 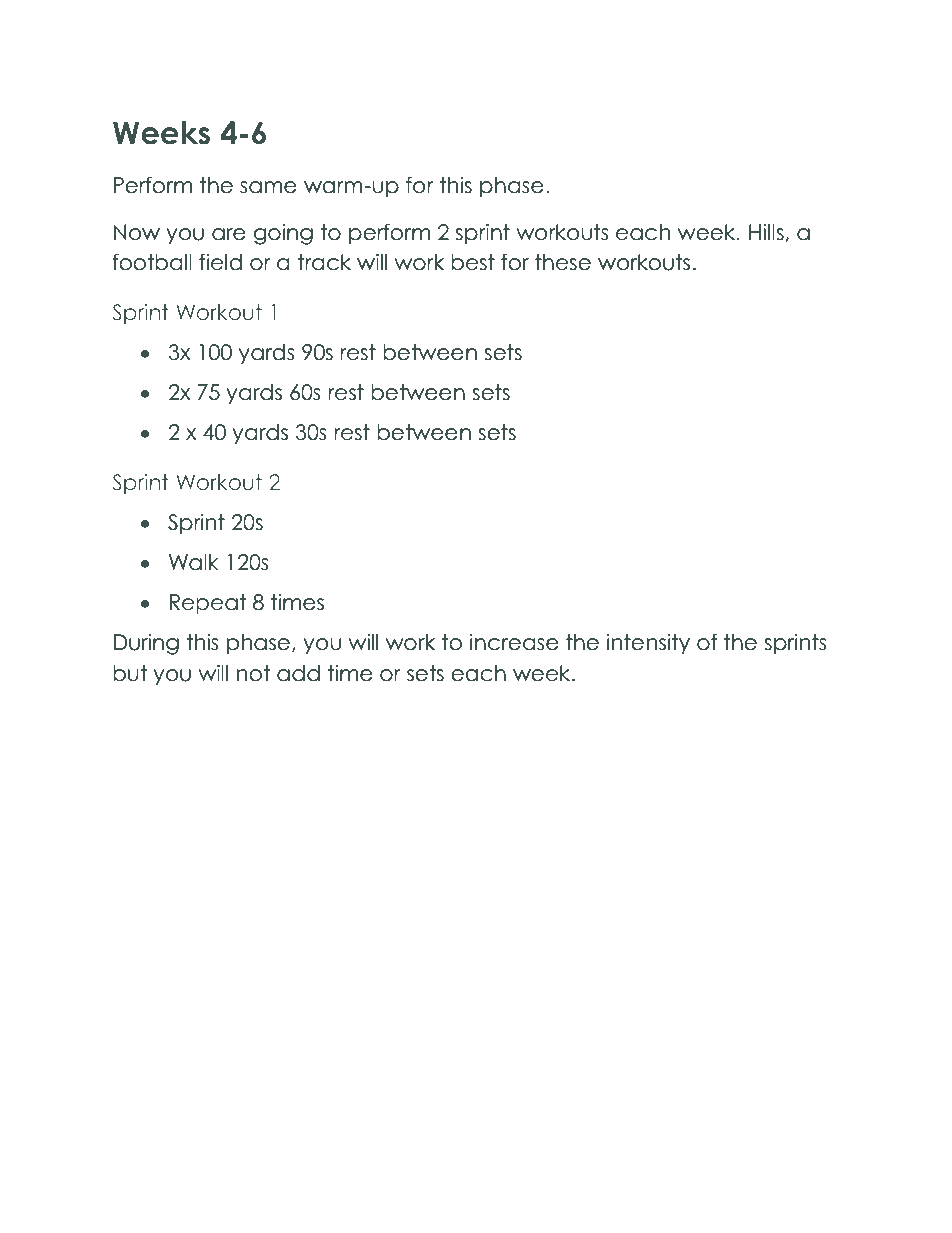 What do you see at coordinates (767, 233) in the image?
I see `Hills` at bounding box center [767, 233].
